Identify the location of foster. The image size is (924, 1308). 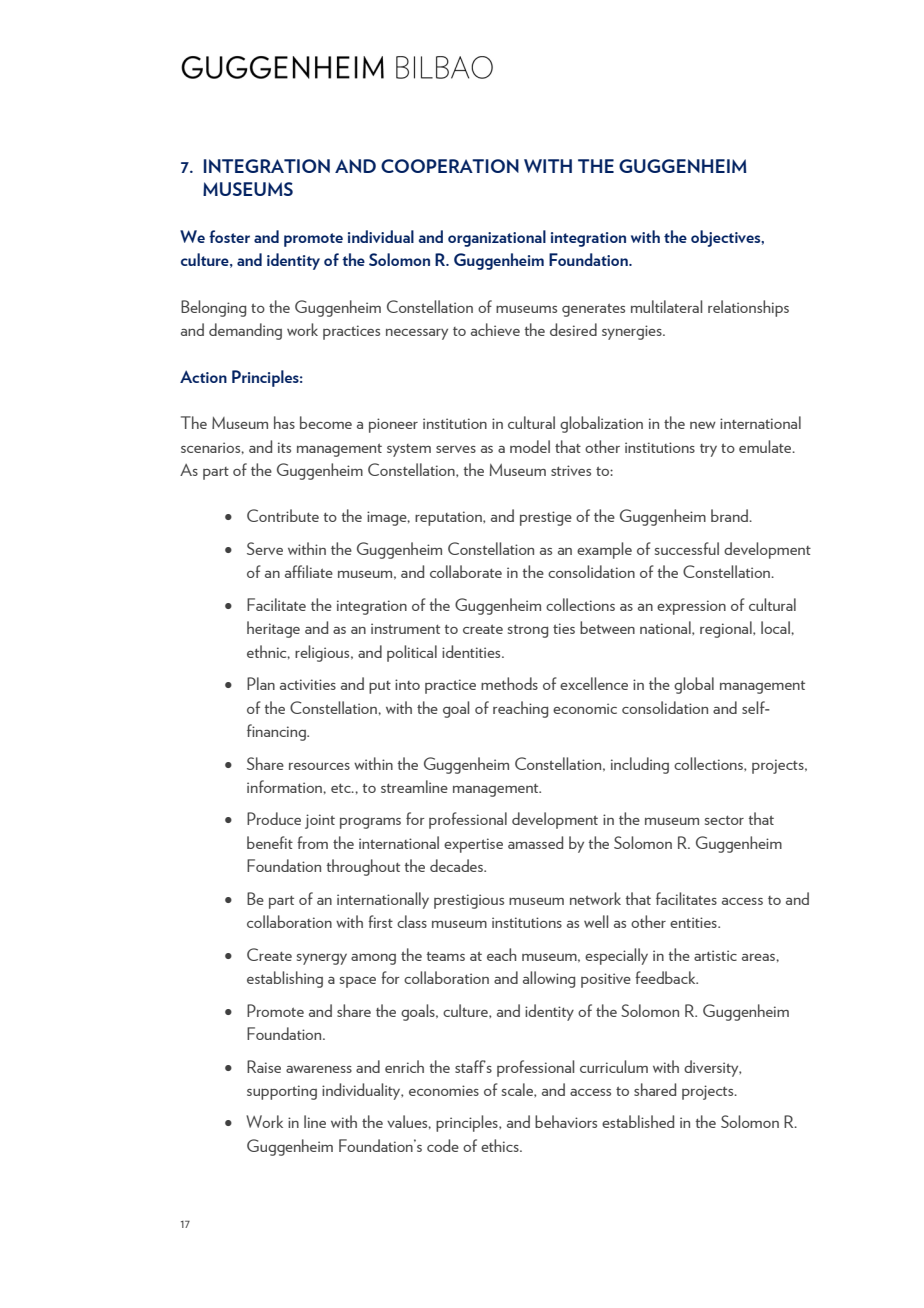
(229, 236).
